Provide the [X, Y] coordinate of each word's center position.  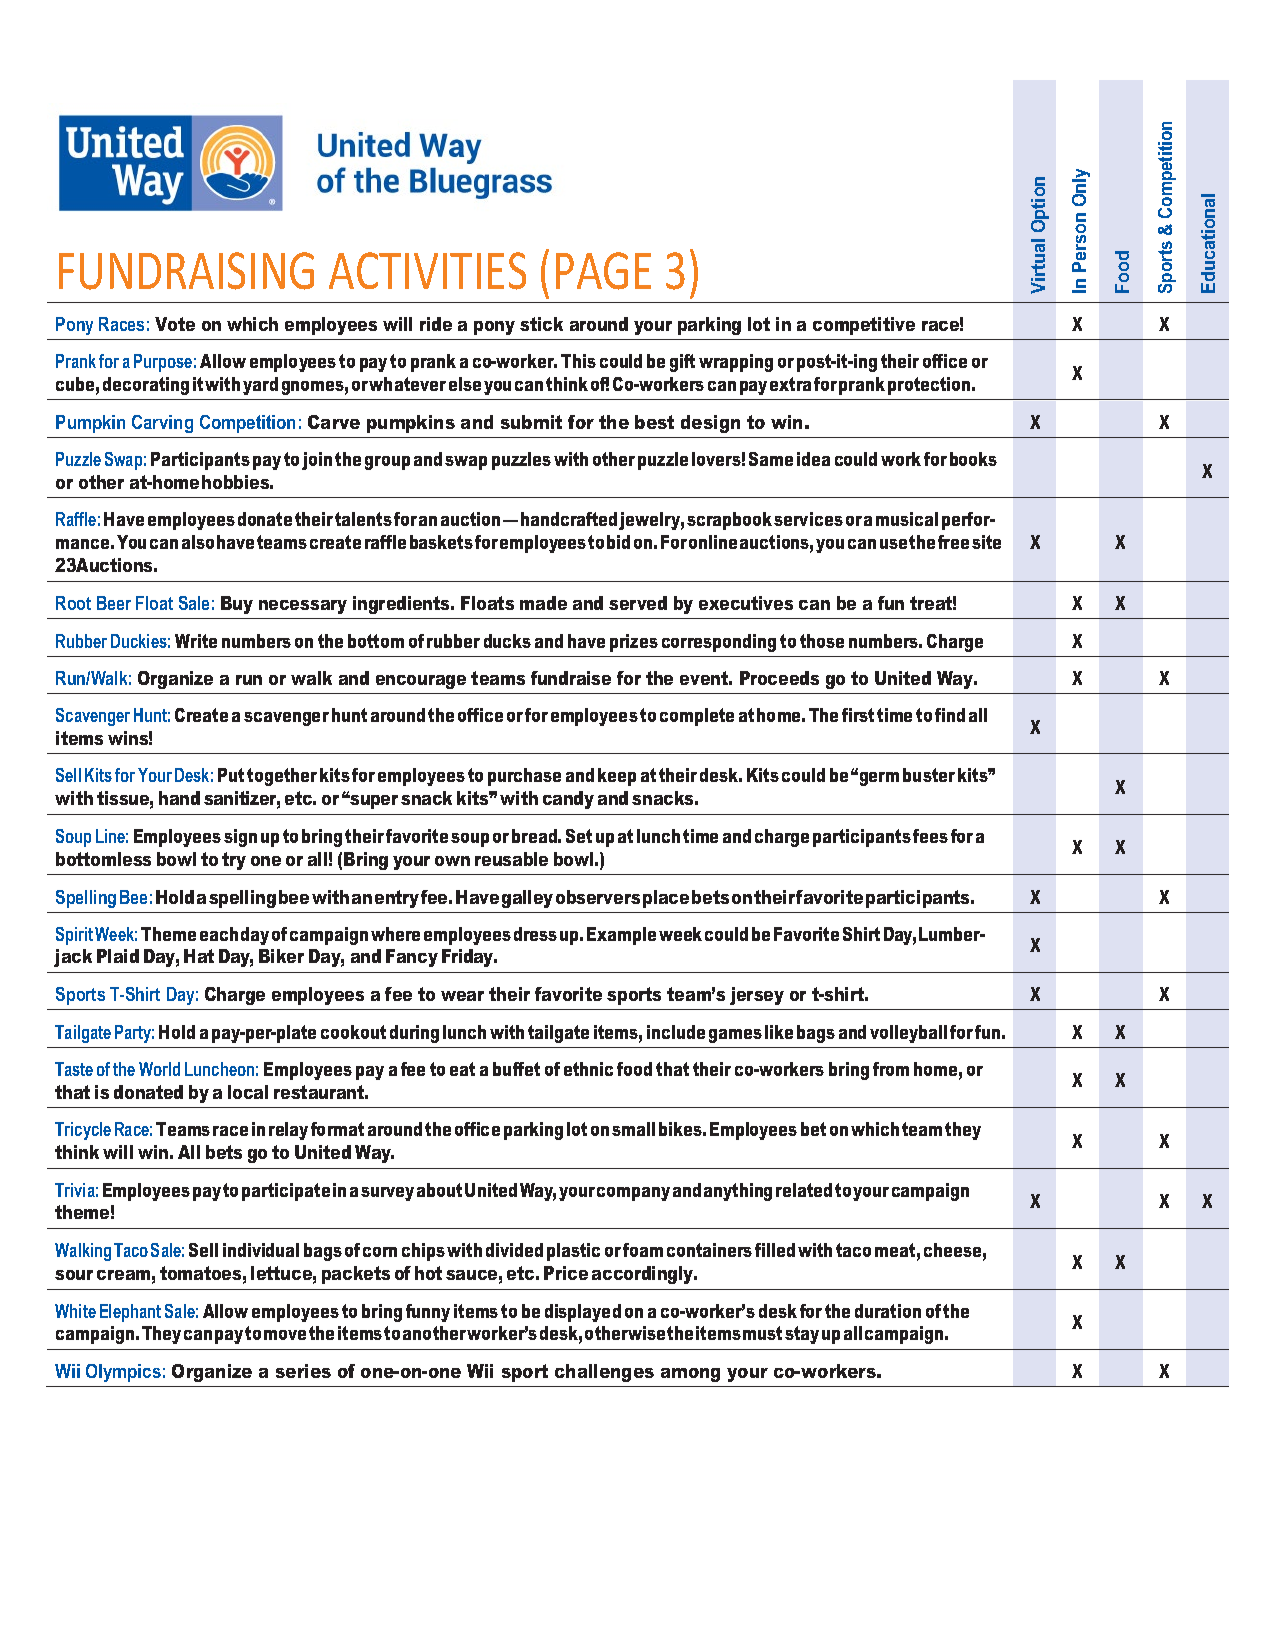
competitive [864, 326]
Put [231, 775]
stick [541, 324]
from [891, 1069]
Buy [237, 605]
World [159, 1069]
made [543, 603]
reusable [511, 859]
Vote [175, 324]
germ [878, 779]
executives [746, 603]
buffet [516, 1069]
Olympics [123, 1373]
